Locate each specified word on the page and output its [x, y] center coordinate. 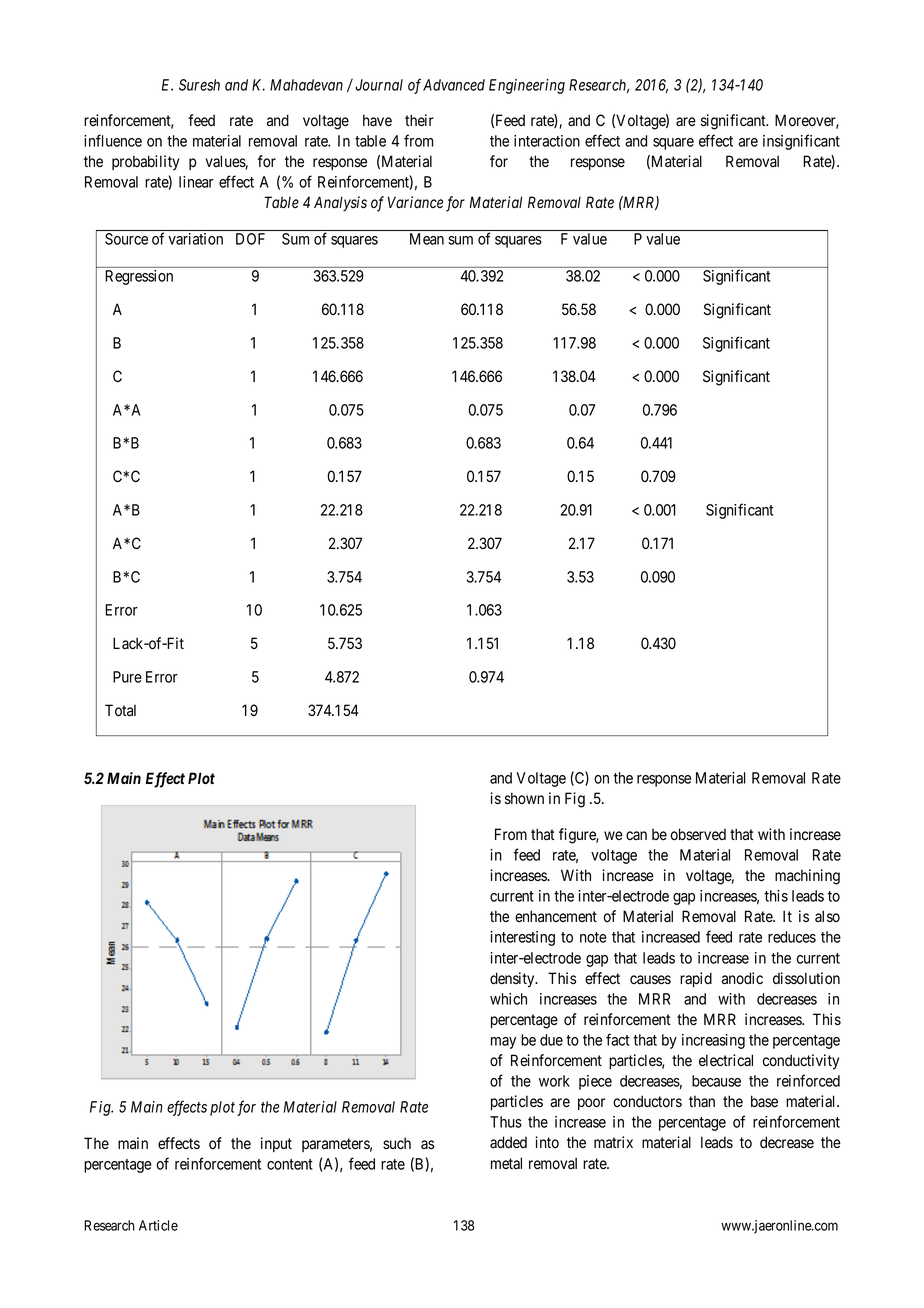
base [764, 1101]
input [276, 1144]
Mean [427, 239]
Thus [506, 1122]
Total [120, 710]
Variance [415, 202]
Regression [139, 277]
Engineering [527, 86]
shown [524, 798]
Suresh [199, 85]
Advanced [454, 85]
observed [698, 834]
